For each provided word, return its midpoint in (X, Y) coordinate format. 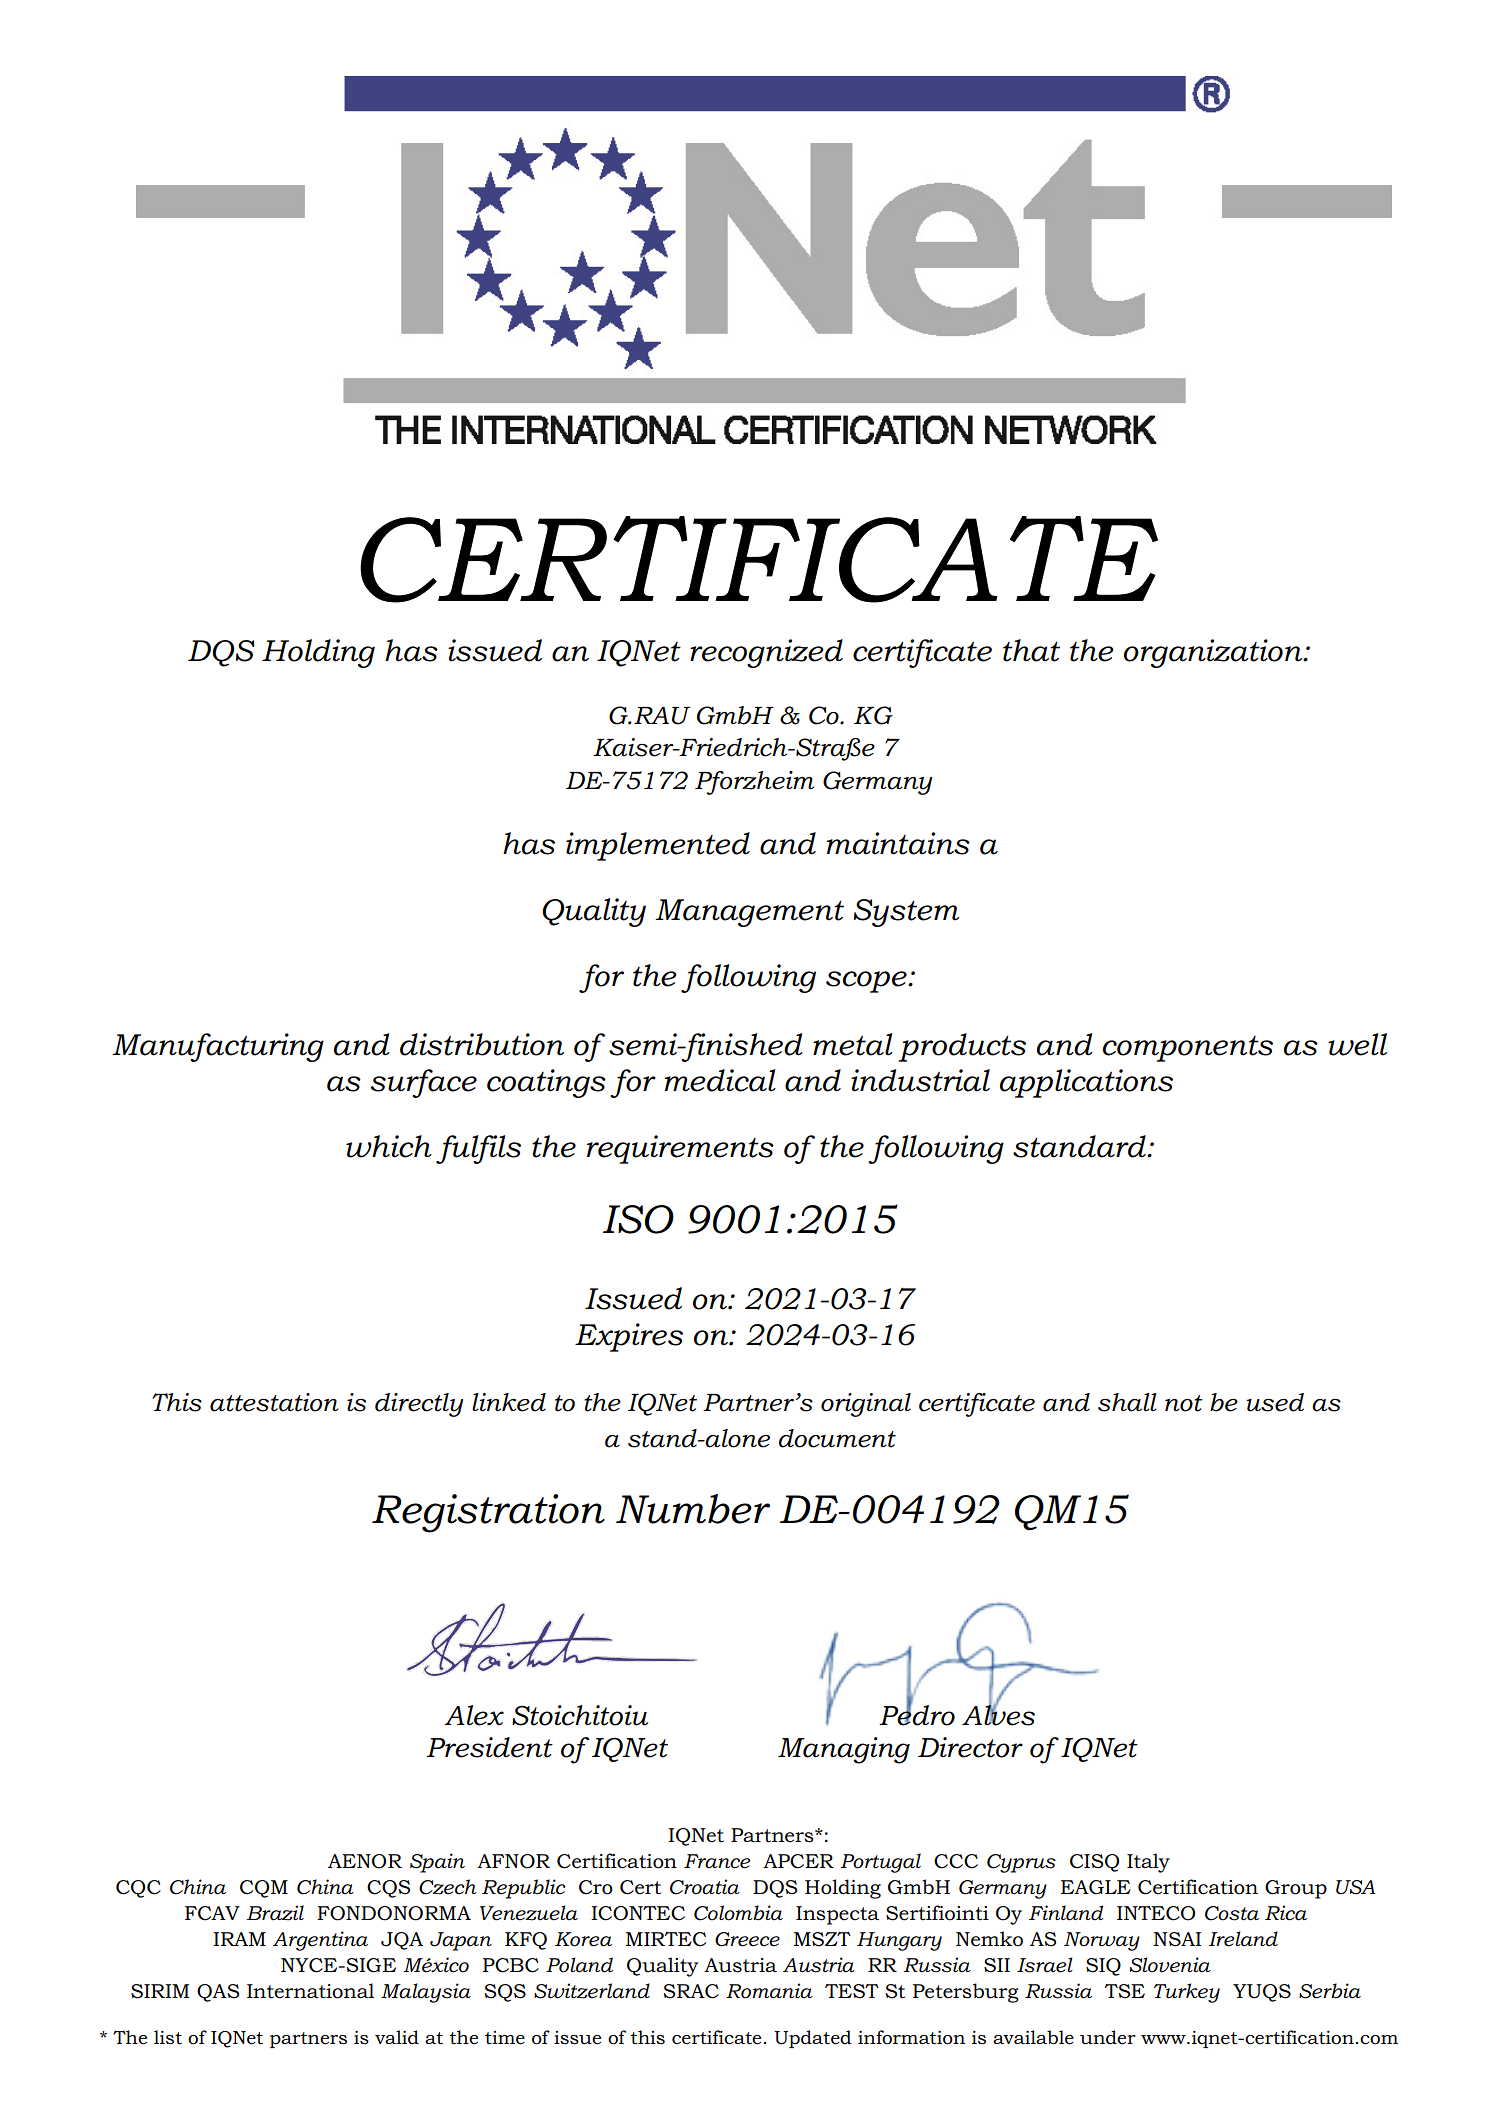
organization (1214, 653)
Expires (629, 1337)
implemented (658, 846)
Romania (769, 1991)
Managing (844, 1750)
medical (720, 1080)
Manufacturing (218, 1047)
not (1184, 1403)
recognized (766, 653)
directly (419, 1405)
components (1188, 1049)
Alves (998, 1714)
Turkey (1187, 1993)
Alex (474, 1715)
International (310, 1991)
